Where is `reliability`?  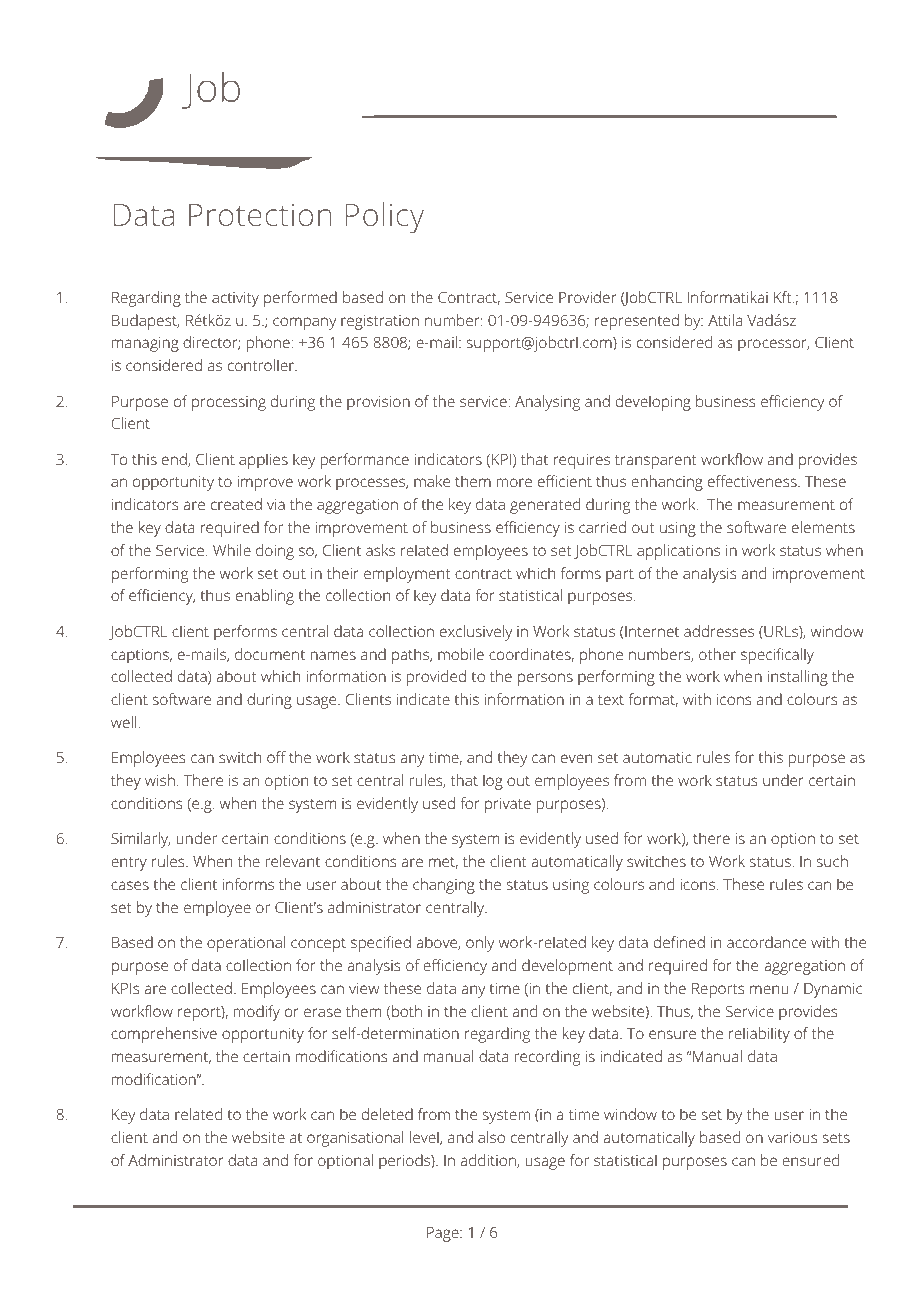
reliability is located at coordinates (759, 1035).
